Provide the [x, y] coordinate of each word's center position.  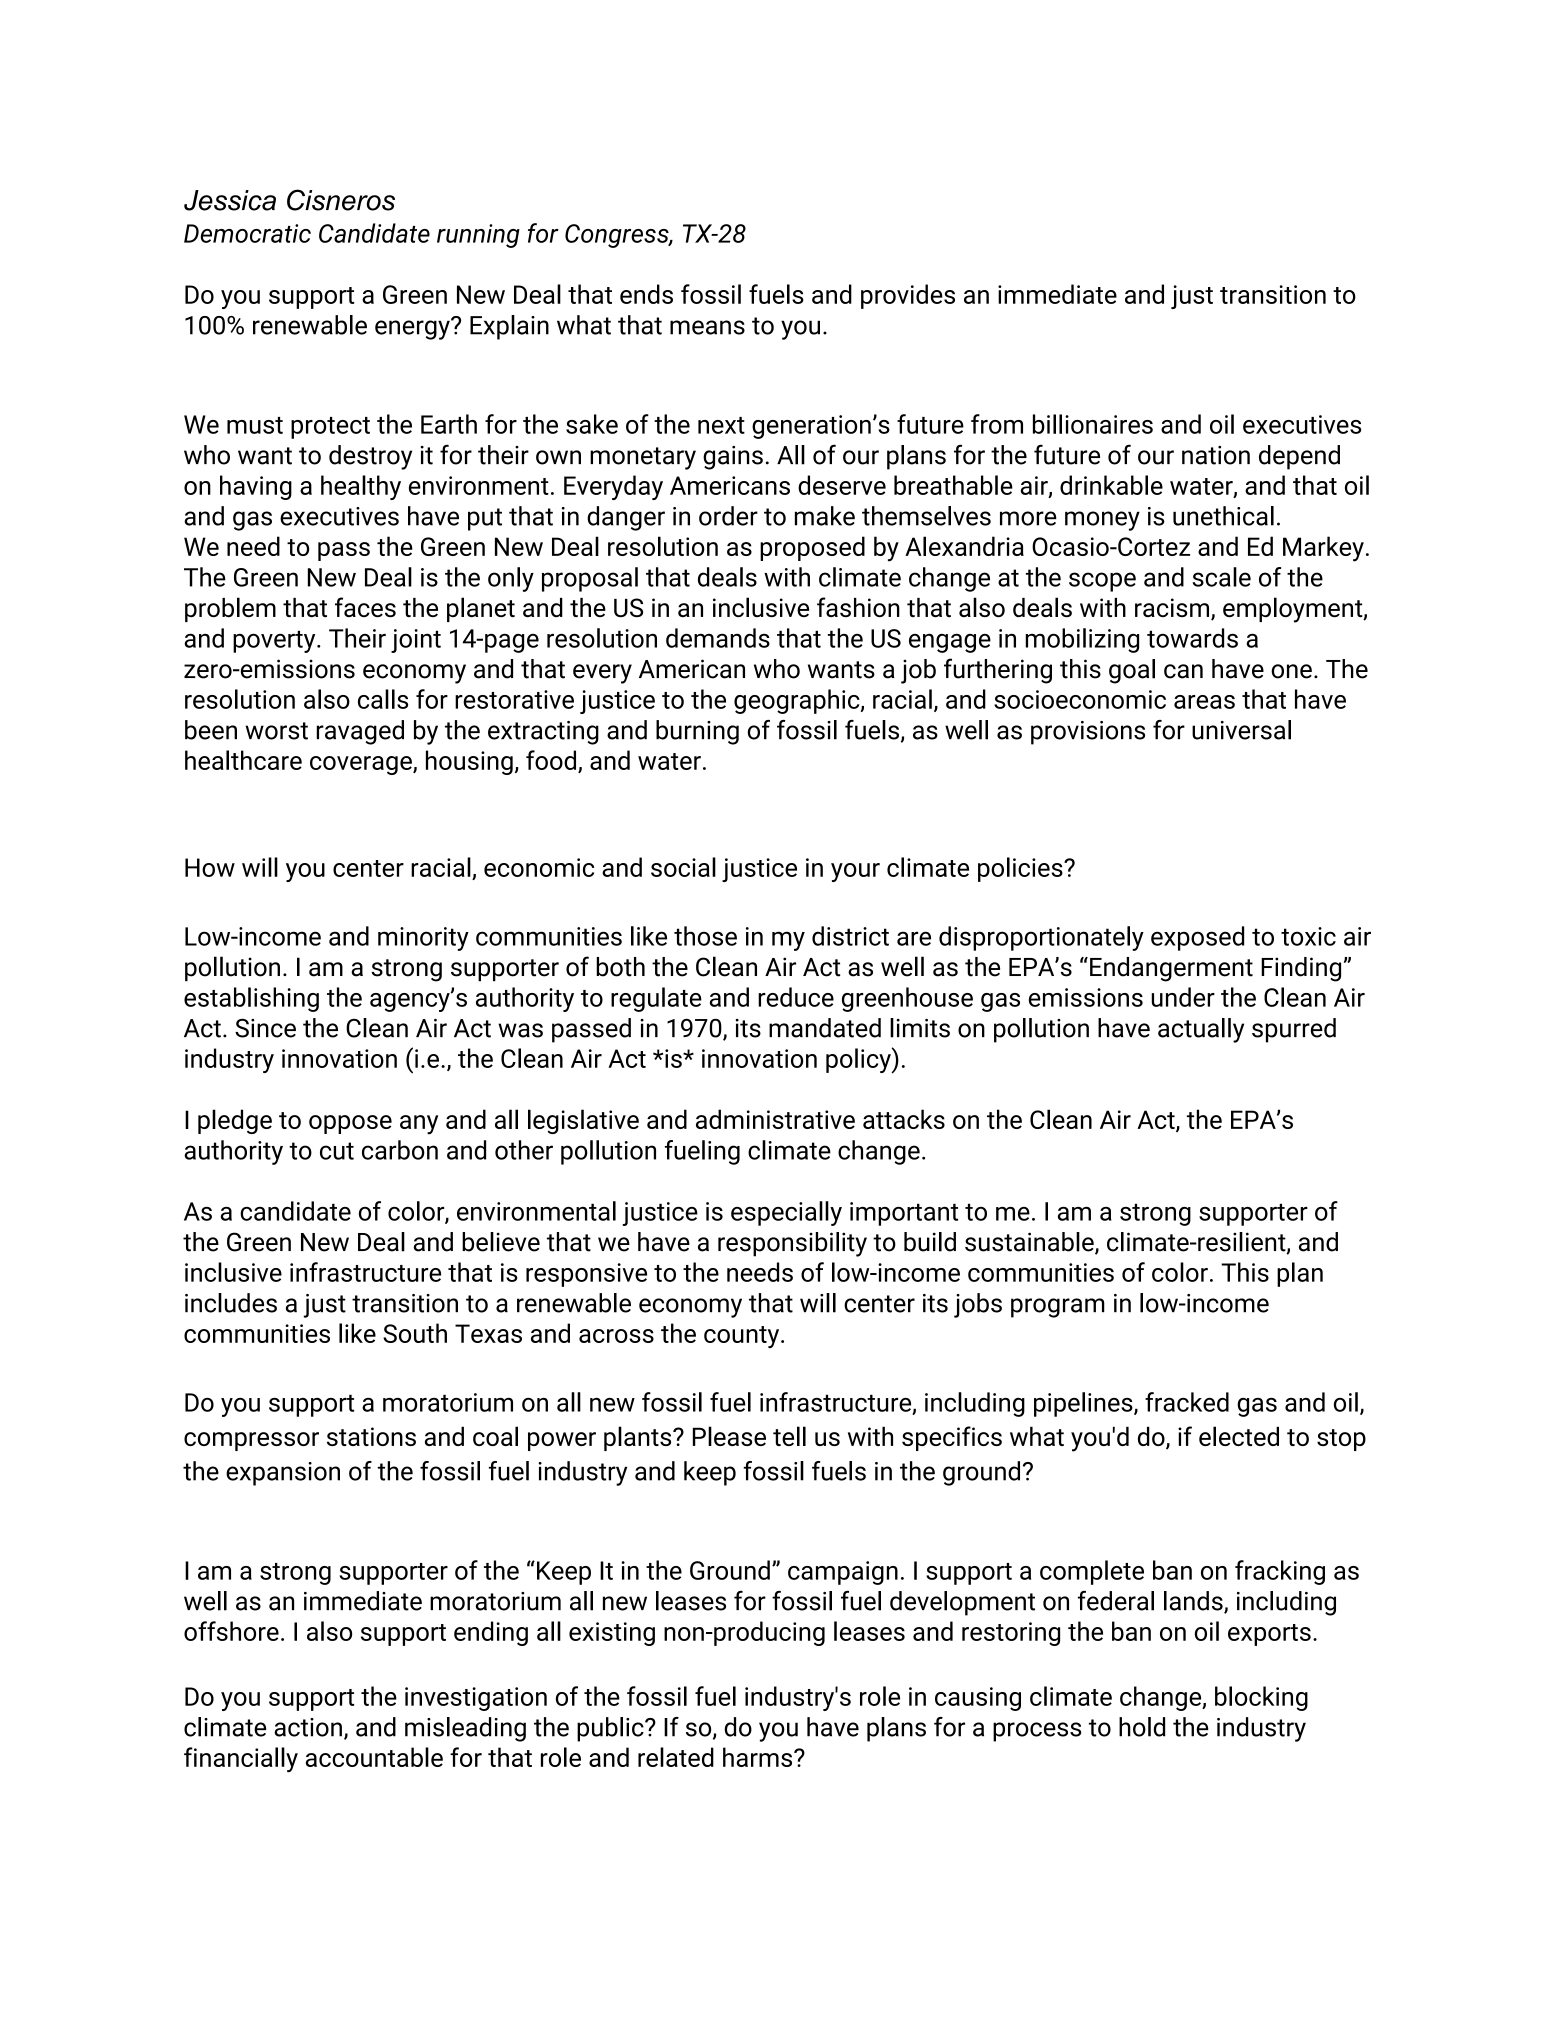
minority [423, 939]
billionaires [1093, 424]
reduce [796, 997]
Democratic [247, 233]
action [308, 1727]
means [707, 327]
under [1183, 997]
